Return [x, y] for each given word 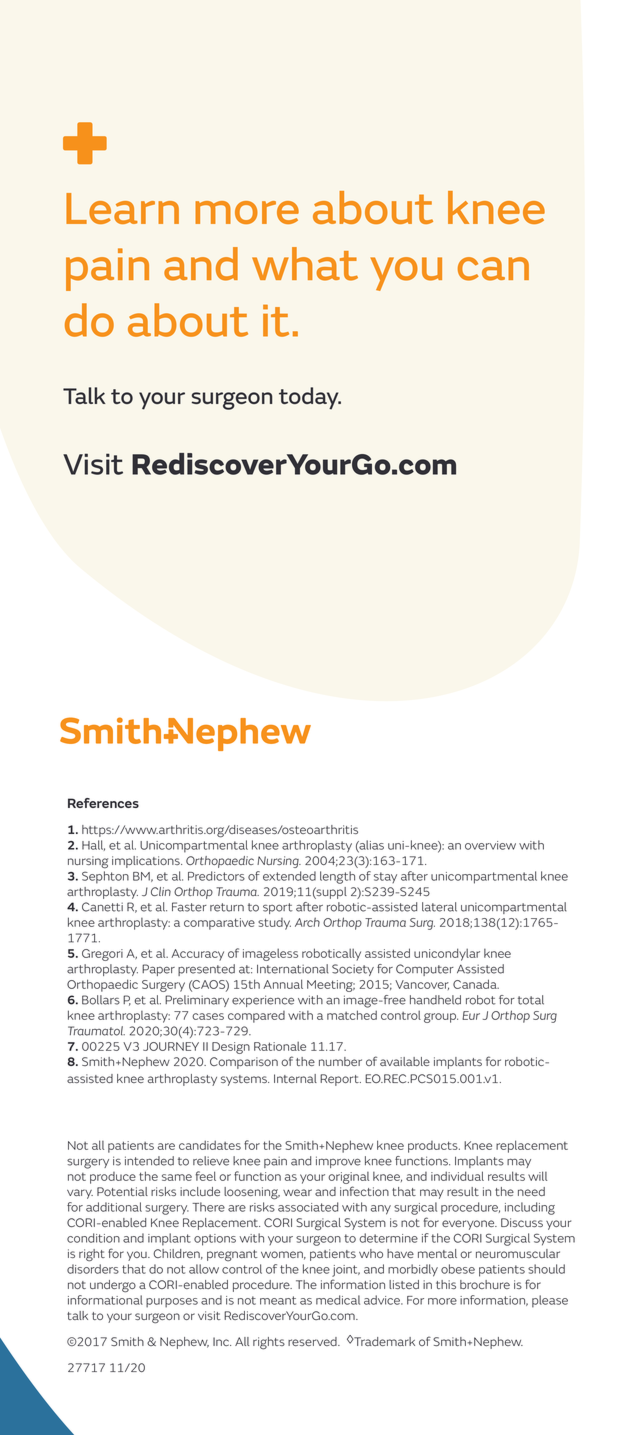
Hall [93, 845]
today [310, 398]
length [337, 877]
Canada [476, 984]
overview [490, 845]
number [340, 1061]
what [305, 264]
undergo [113, 1286]
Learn [122, 208]
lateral [439, 907]
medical [338, 1300]
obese [458, 1269]
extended [289, 876]
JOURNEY [171, 1046]
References [103, 803]
